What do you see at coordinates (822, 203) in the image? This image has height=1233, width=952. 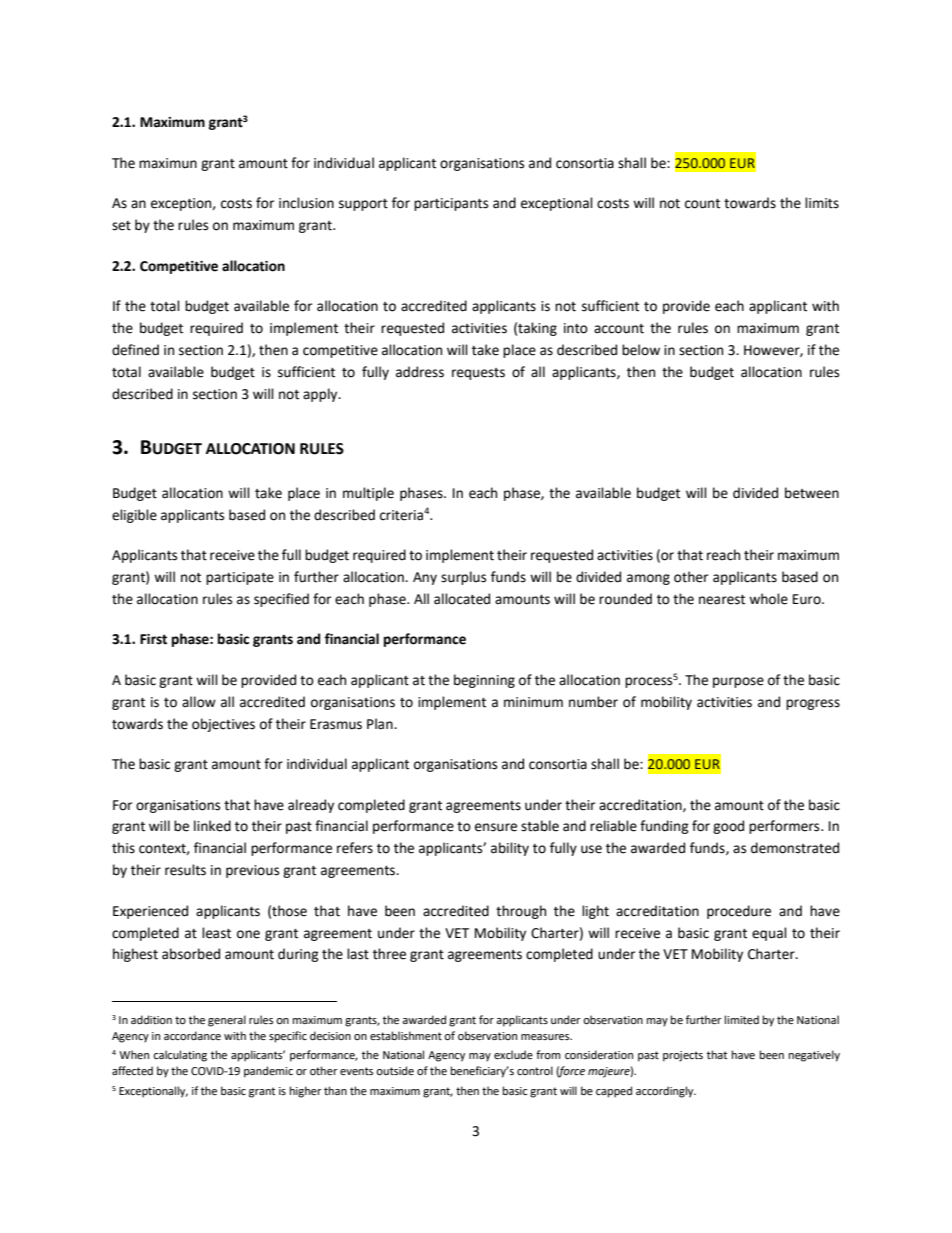 I see `limits` at bounding box center [822, 203].
